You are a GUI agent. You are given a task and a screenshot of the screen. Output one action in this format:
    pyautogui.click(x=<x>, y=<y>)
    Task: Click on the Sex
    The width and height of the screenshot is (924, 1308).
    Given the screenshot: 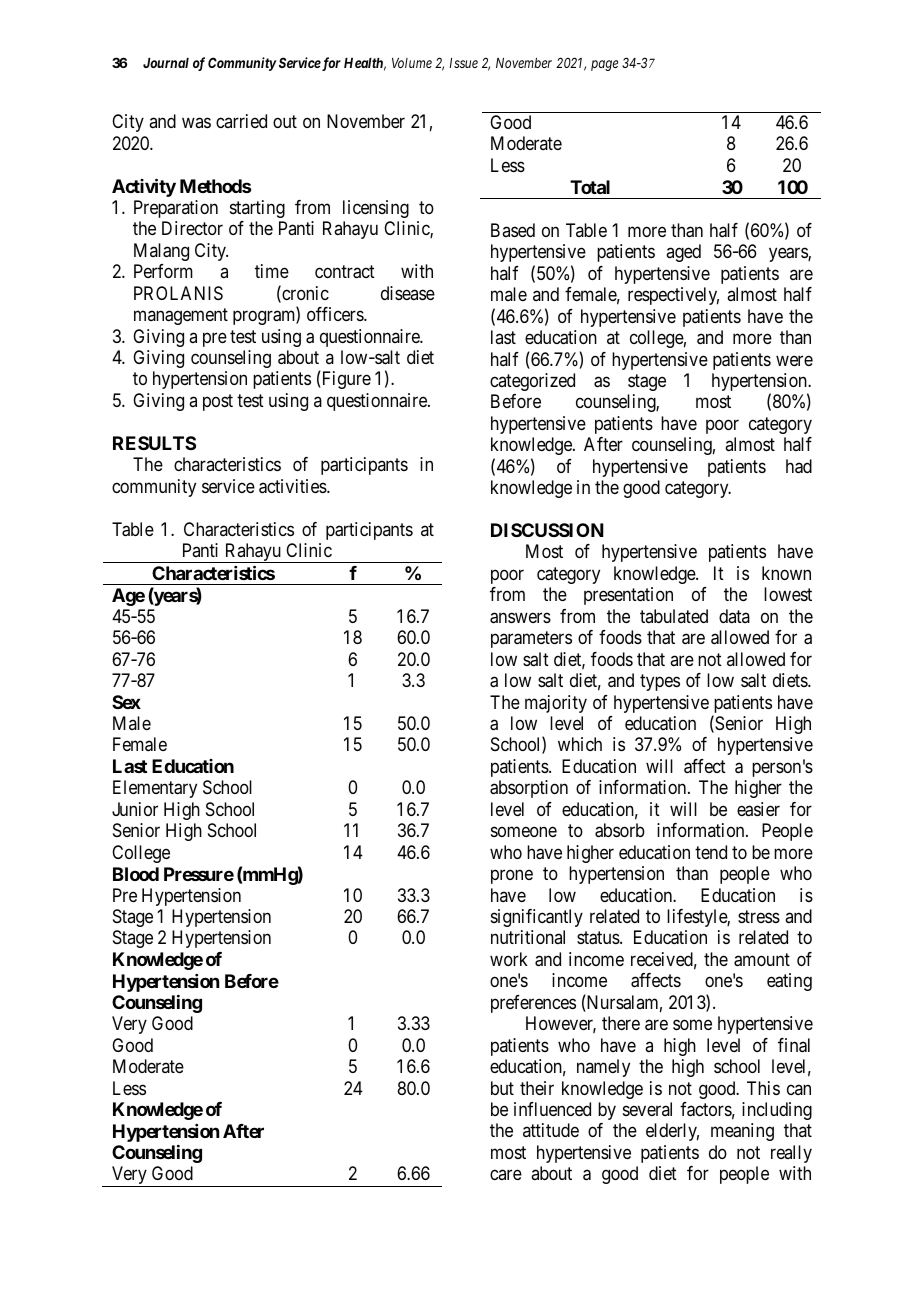 What is the action you would take?
    pyautogui.click(x=126, y=702)
